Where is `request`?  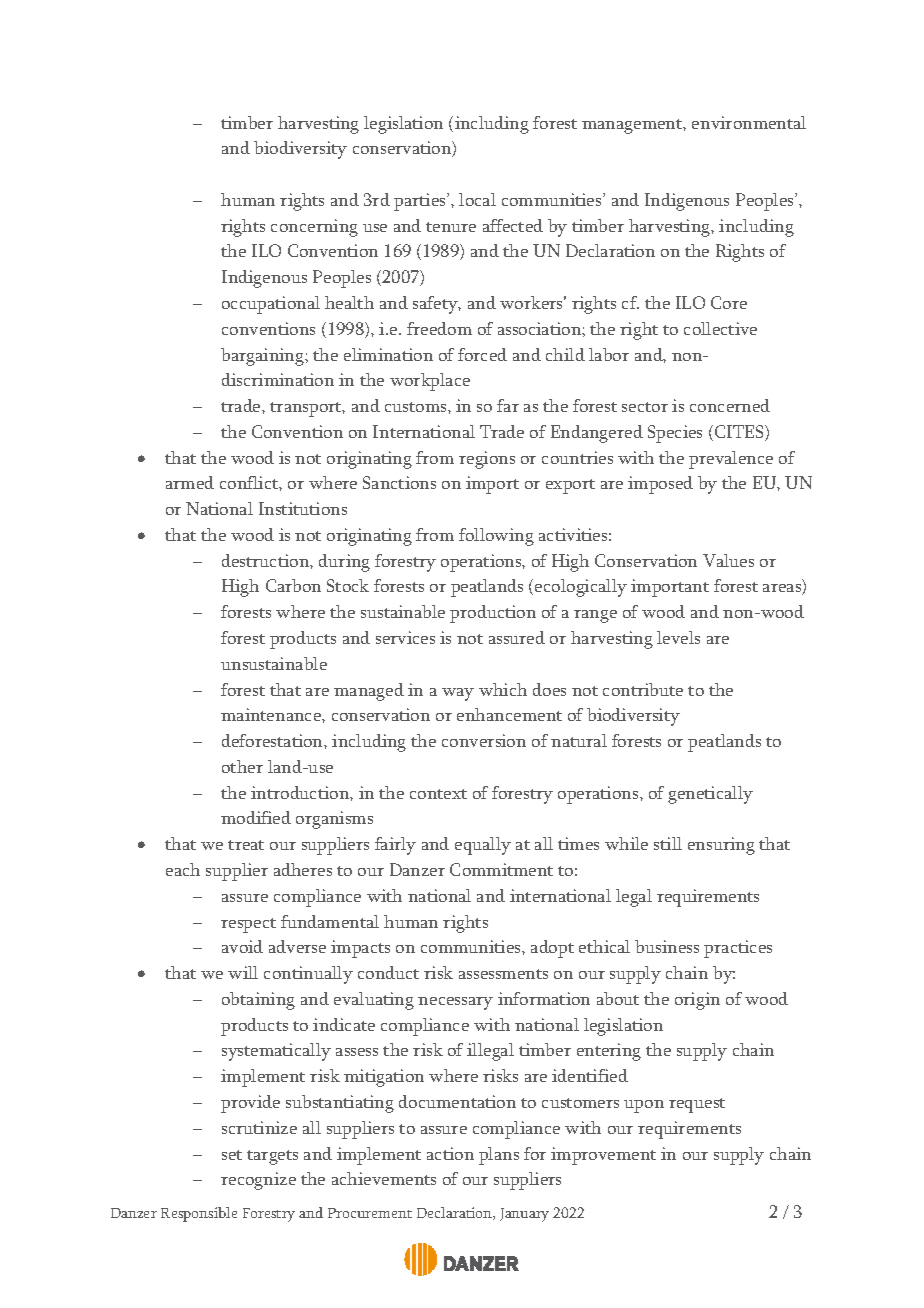
request is located at coordinates (697, 1105).
